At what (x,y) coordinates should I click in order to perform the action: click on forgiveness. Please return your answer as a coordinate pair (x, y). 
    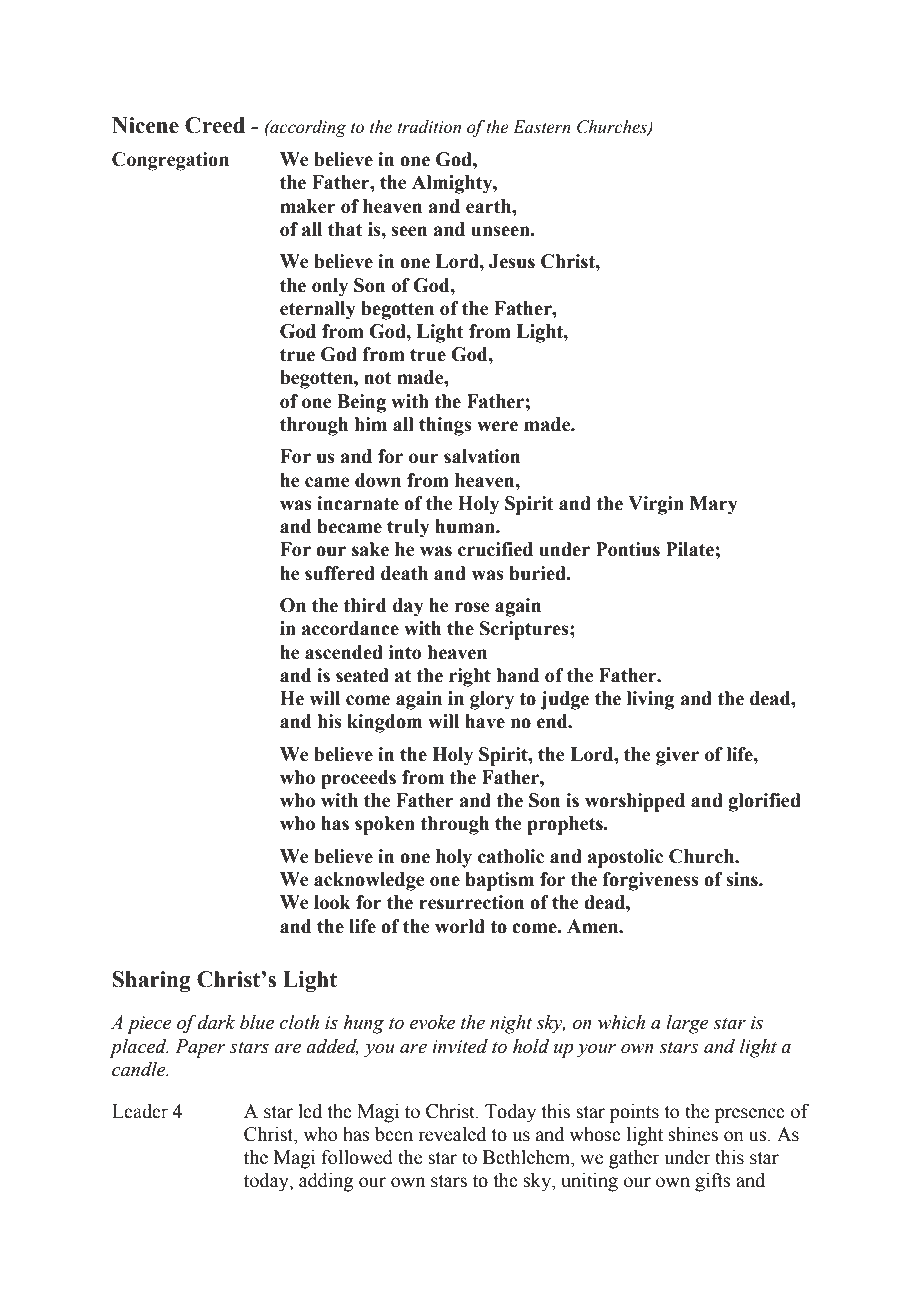
    Looking at the image, I should click on (651, 881).
